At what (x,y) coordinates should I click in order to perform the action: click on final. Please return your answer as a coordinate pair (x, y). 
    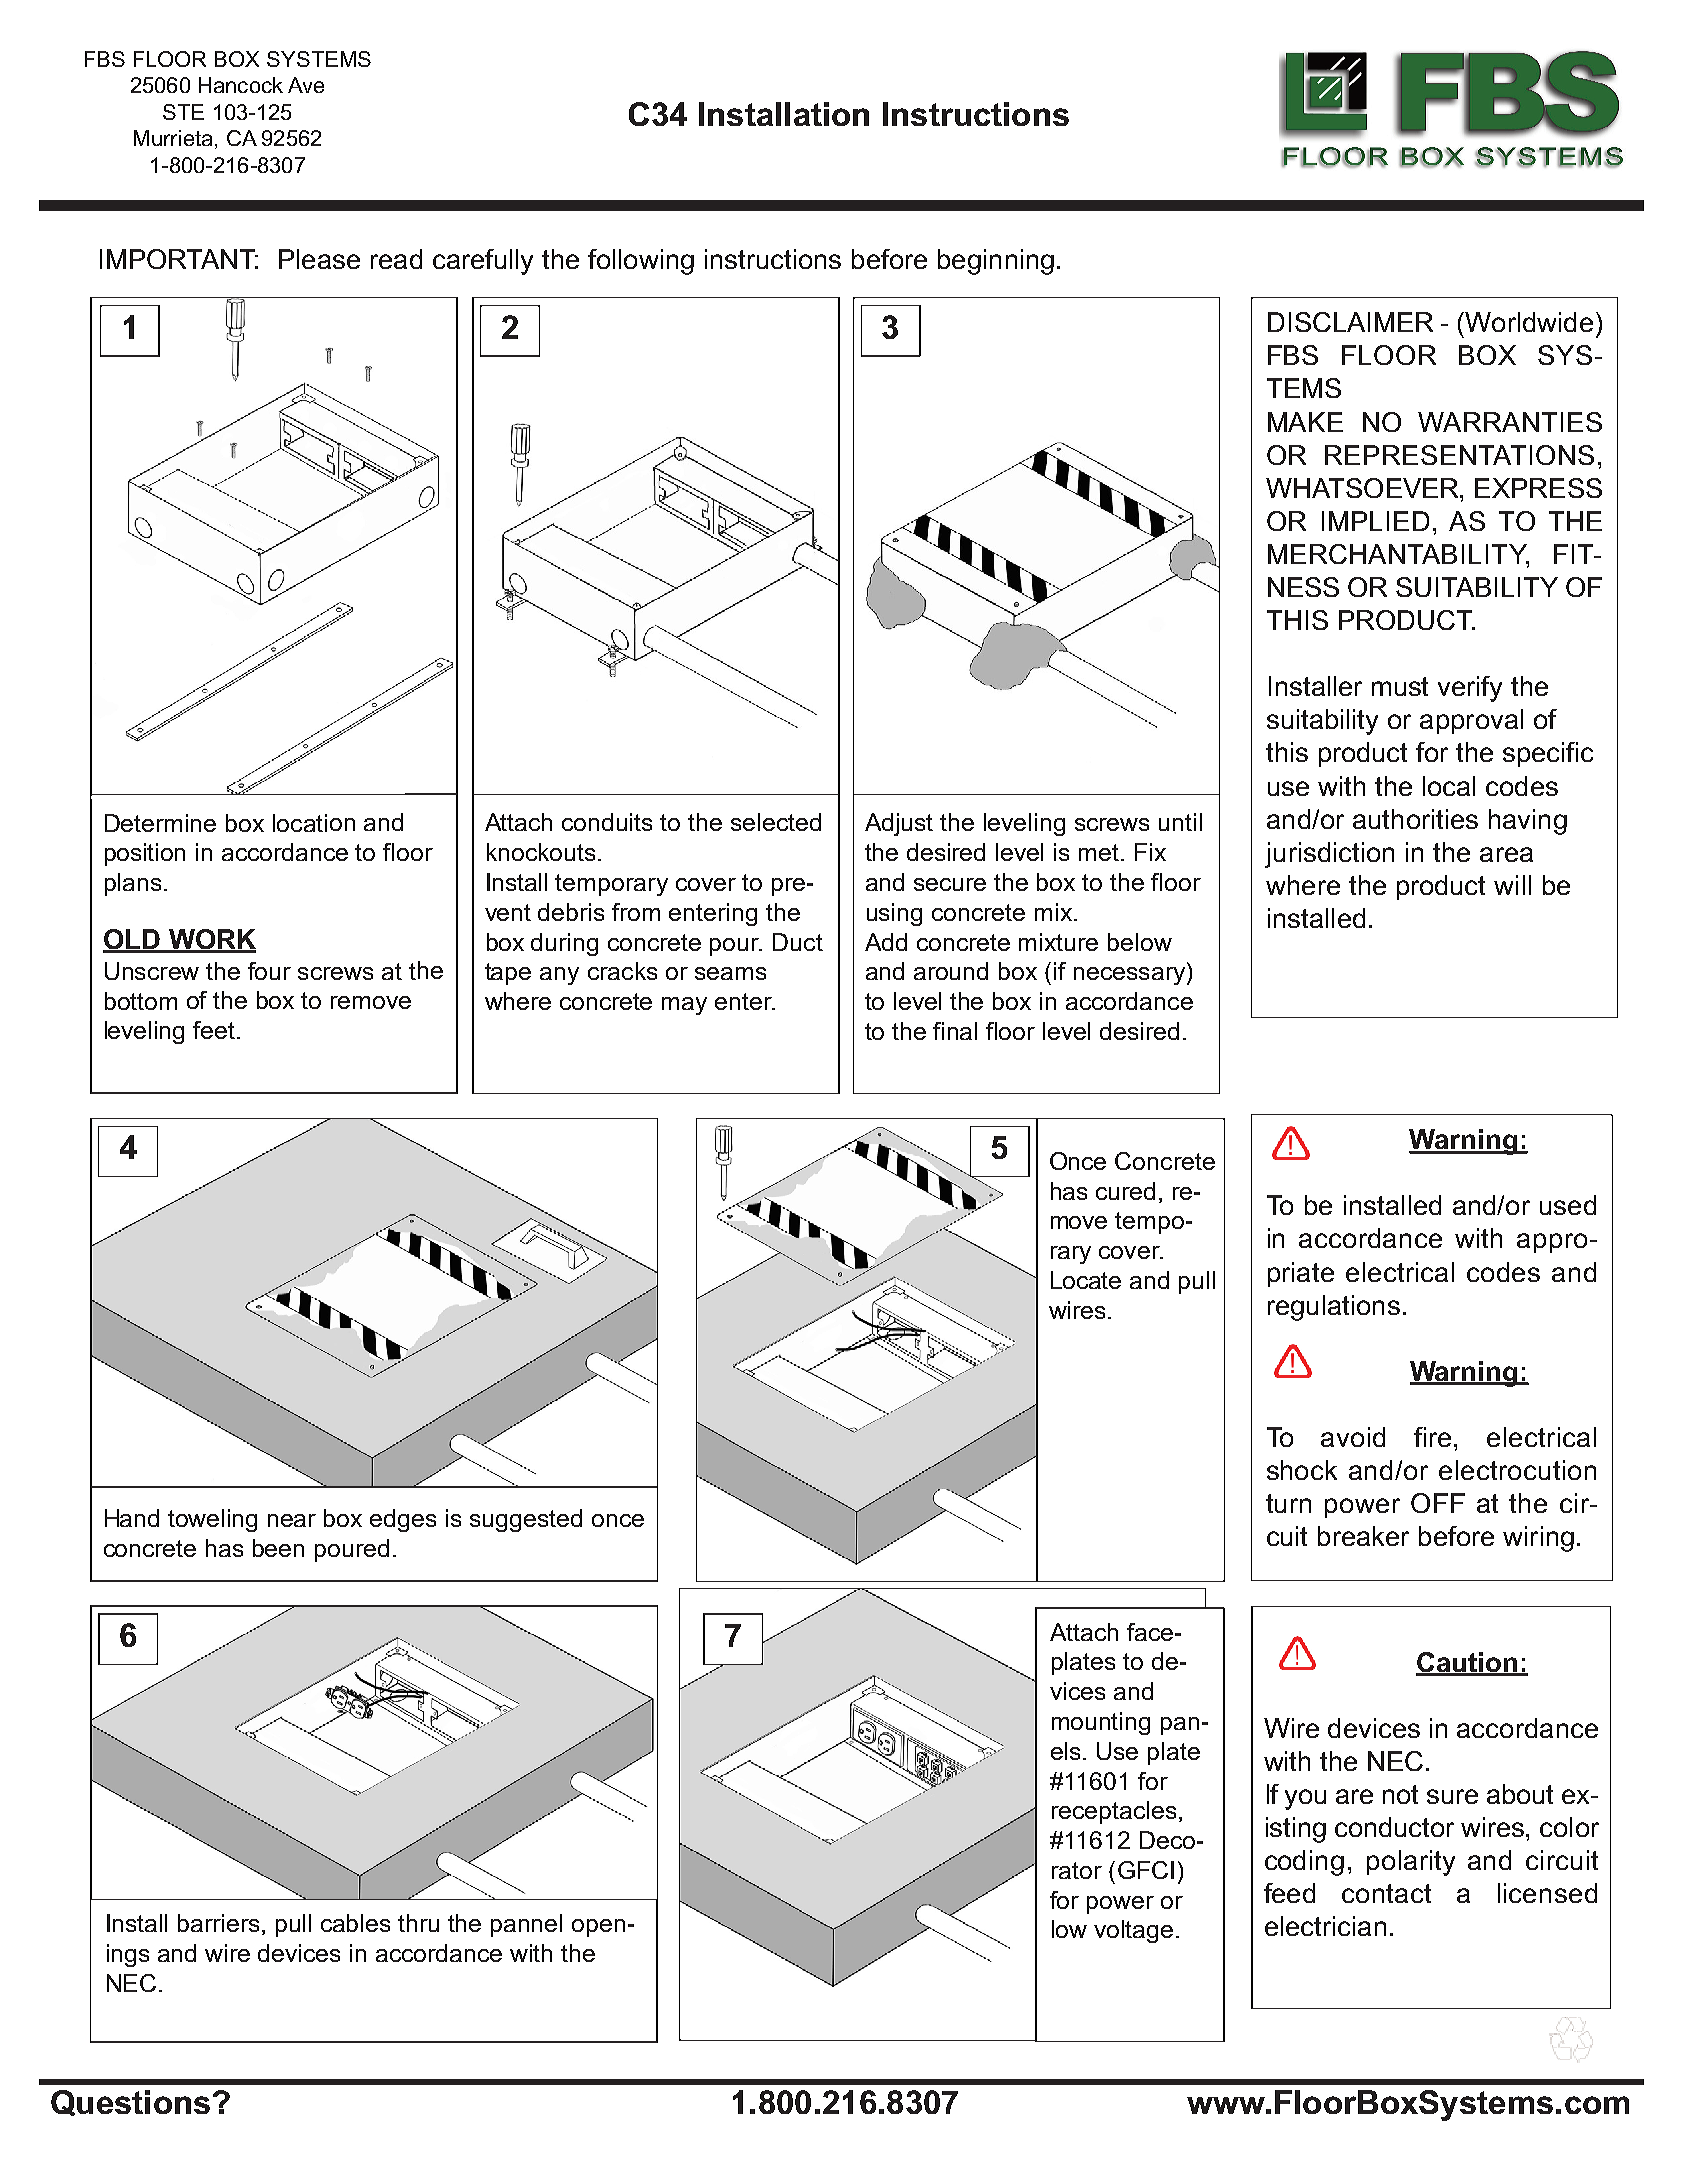
    Looking at the image, I should click on (955, 1031).
